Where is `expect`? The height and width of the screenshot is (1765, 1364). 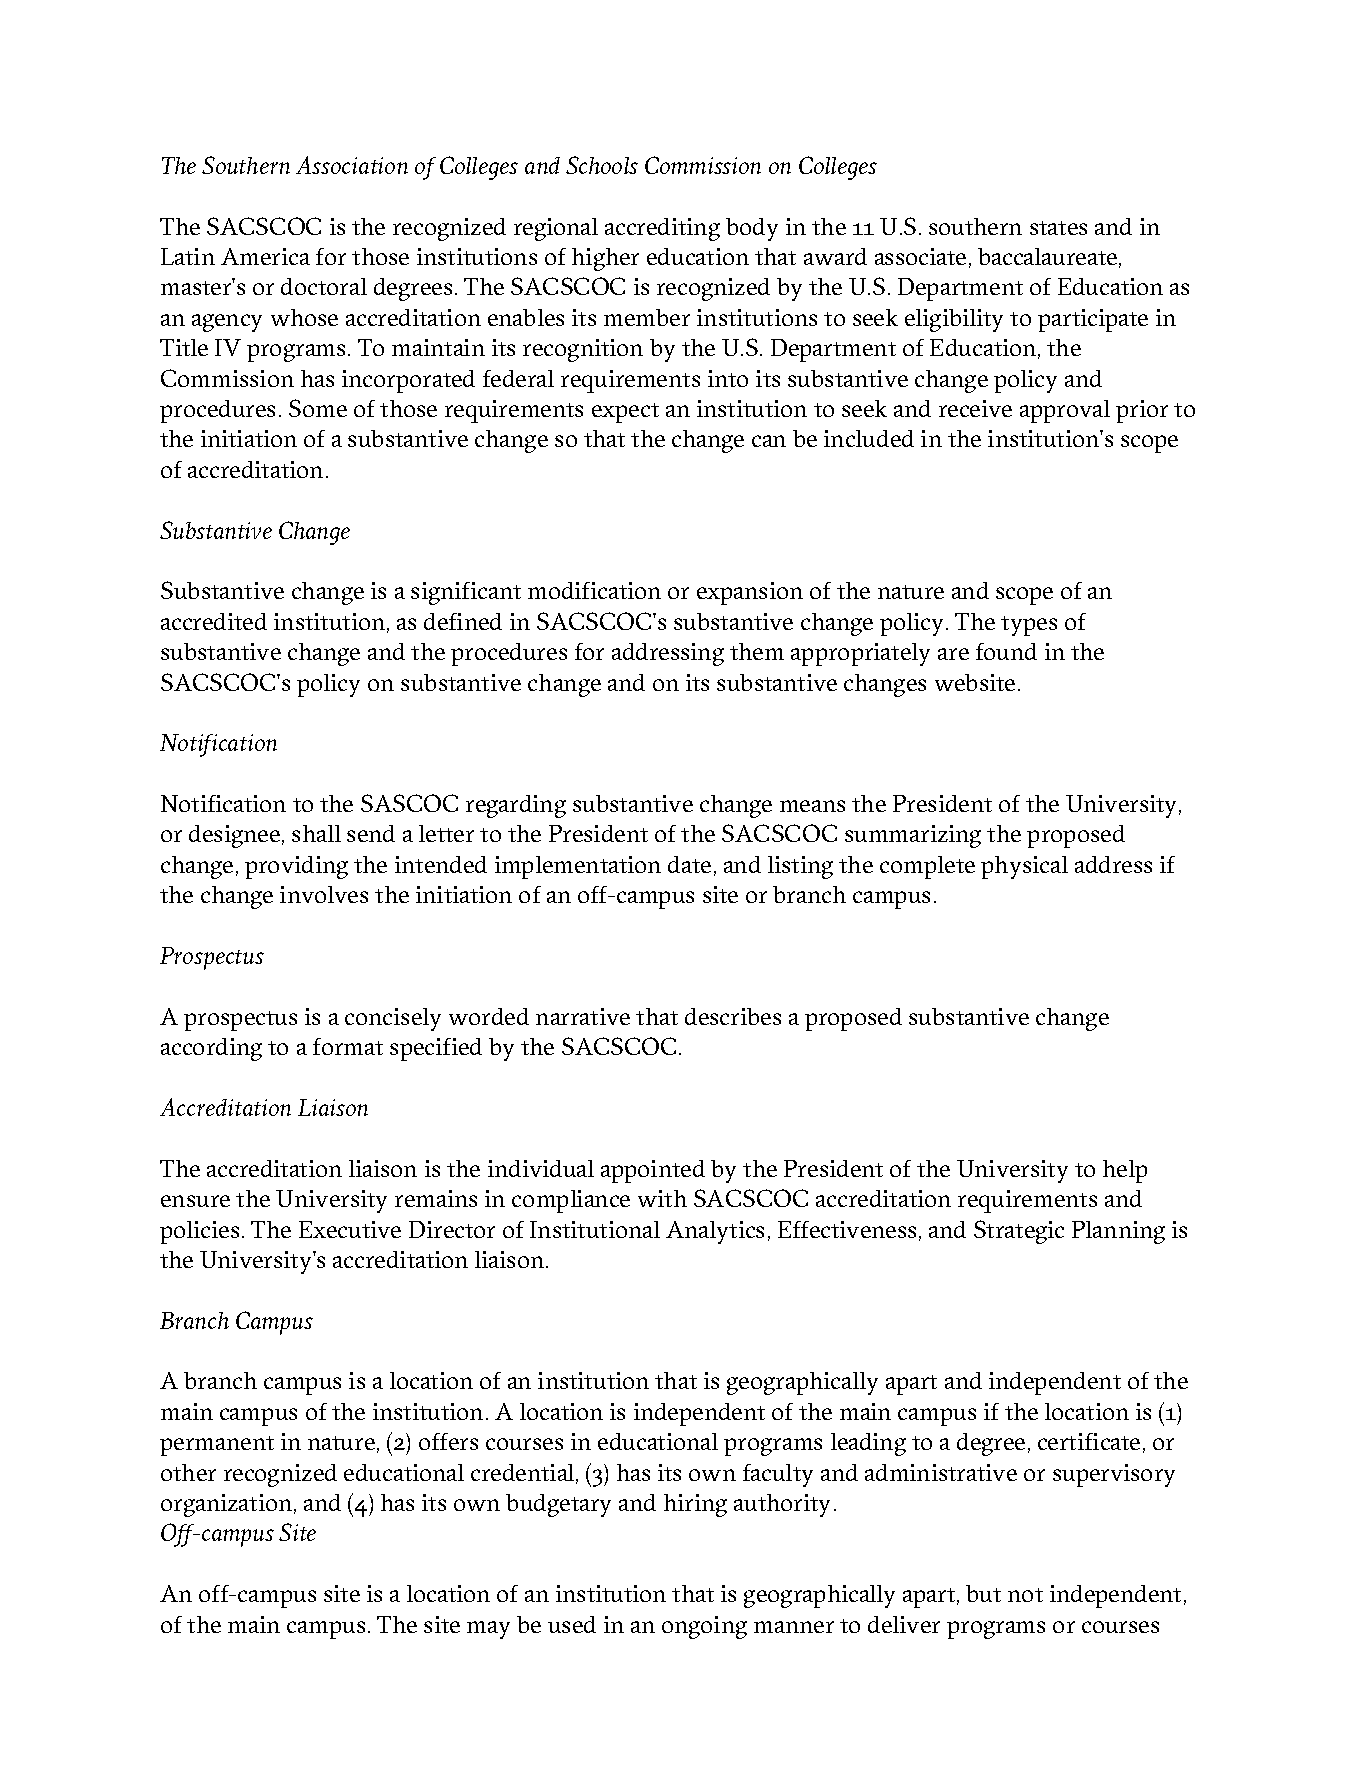
expect is located at coordinates (625, 413).
